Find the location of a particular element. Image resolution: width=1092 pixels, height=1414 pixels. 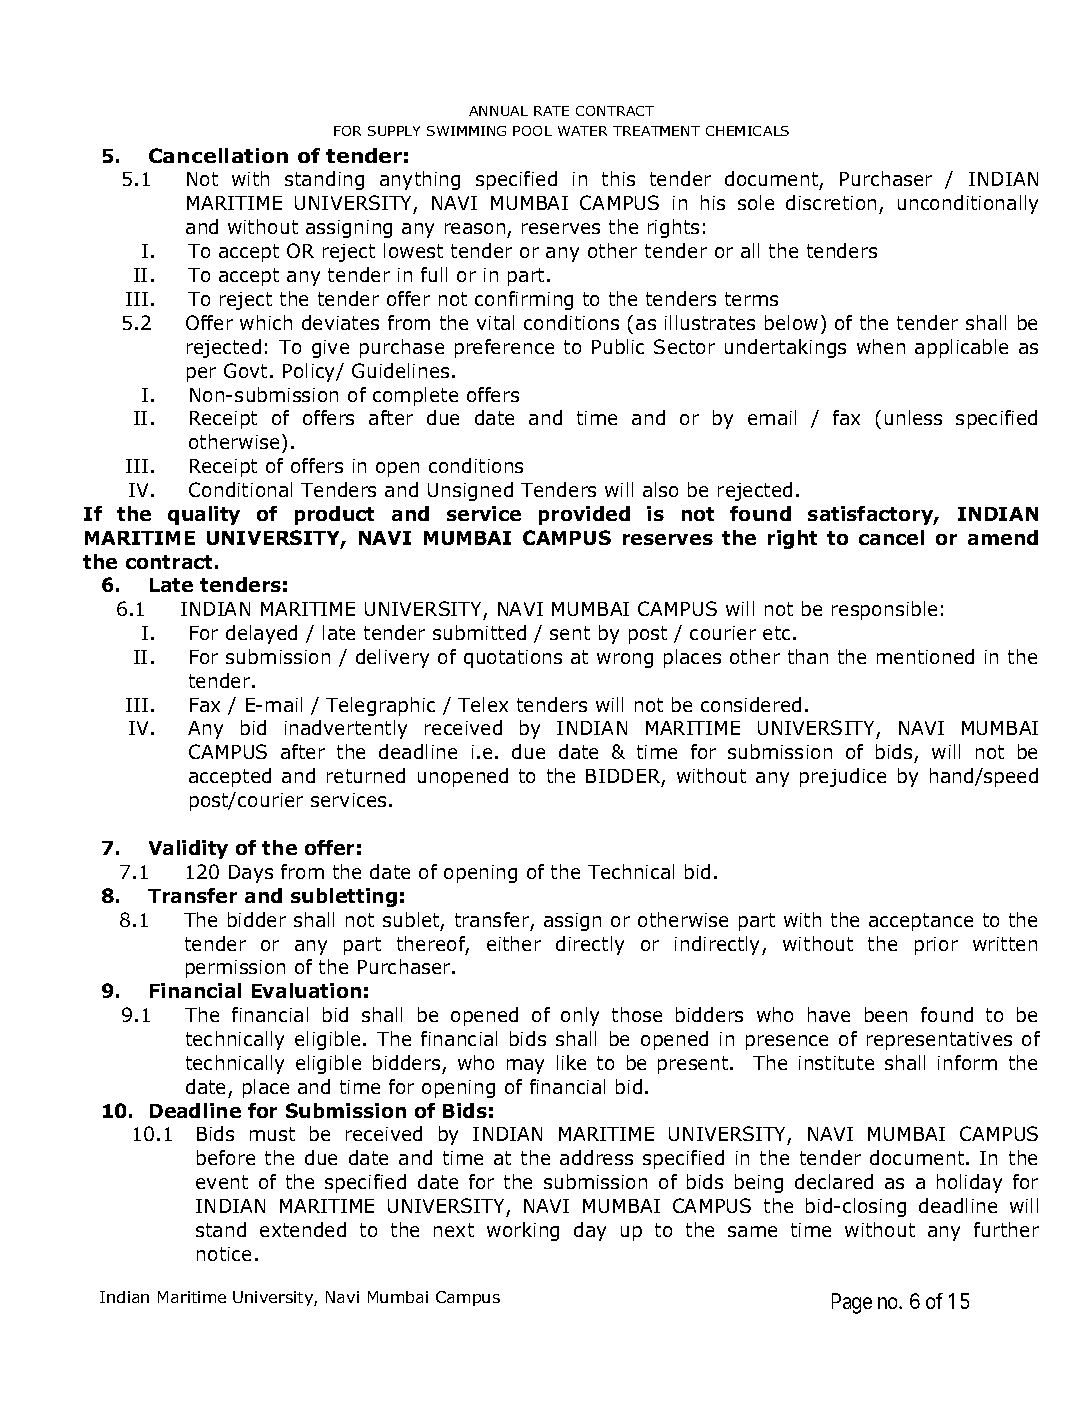

SUPPLY is located at coordinates (394, 131).
